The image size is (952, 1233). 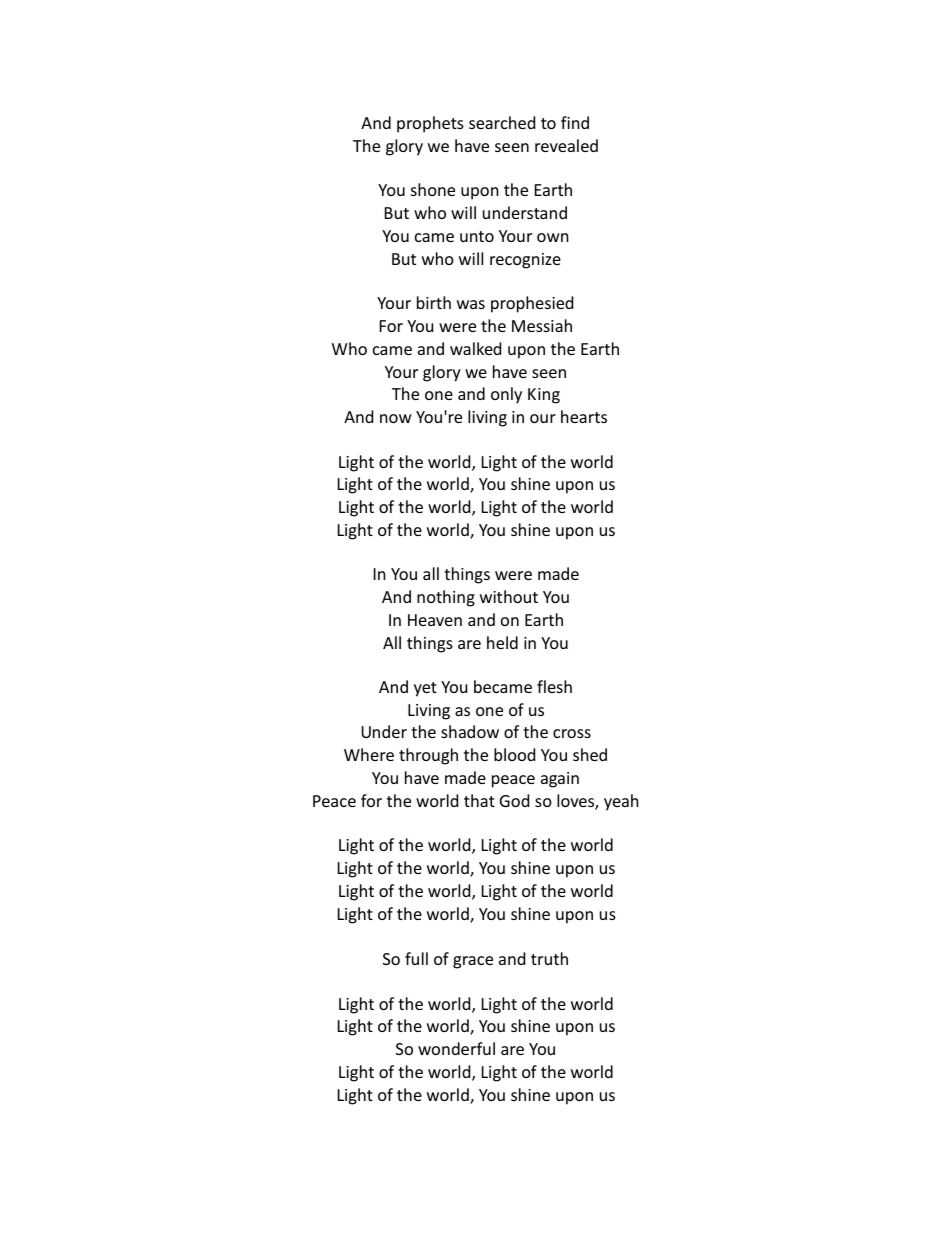 I want to click on only, so click(x=506, y=395).
